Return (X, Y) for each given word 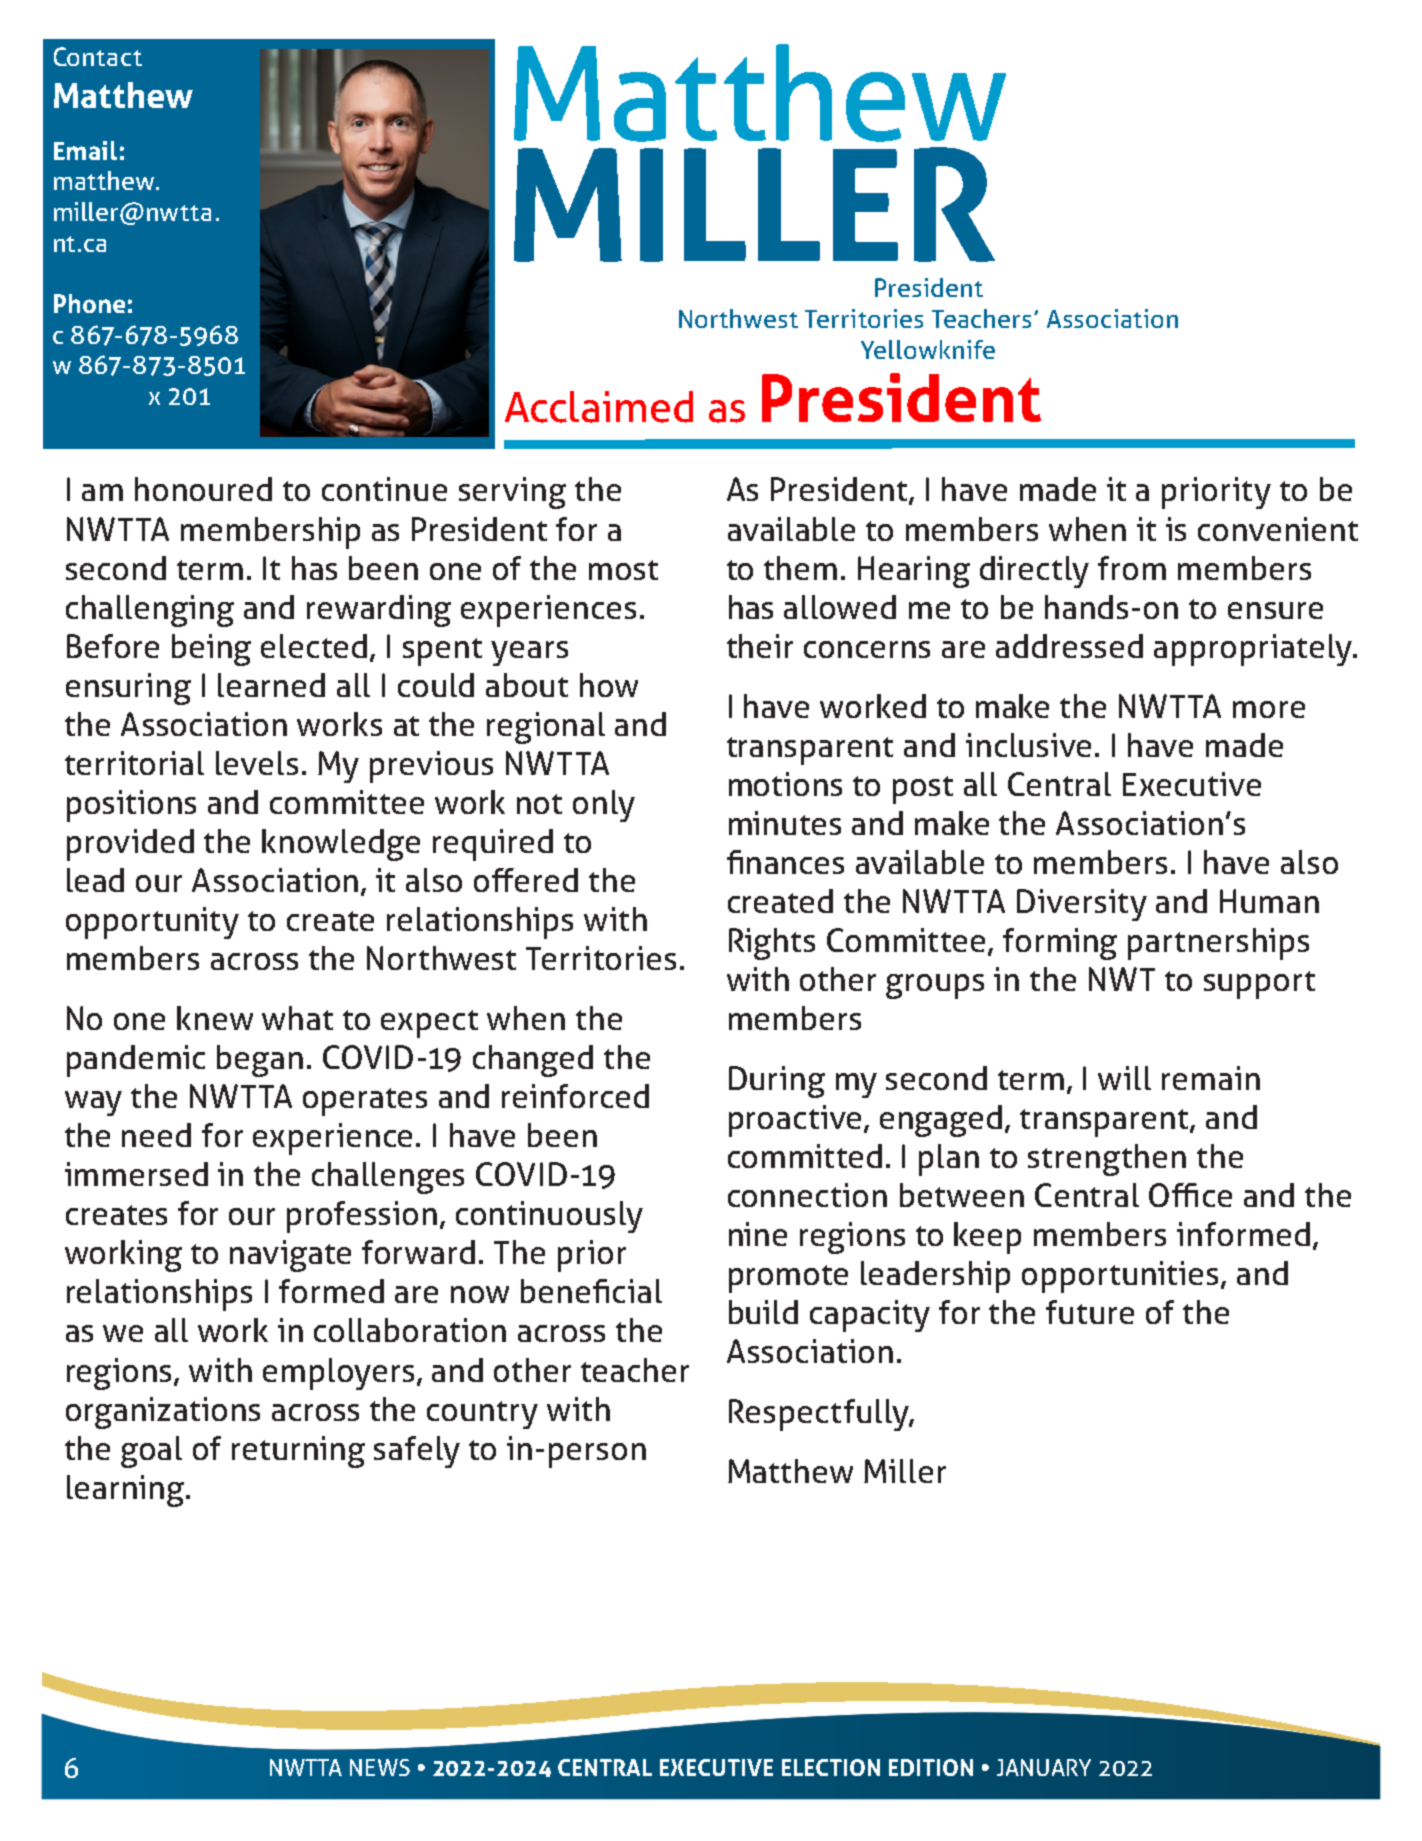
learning (127, 1491)
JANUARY (1044, 1767)
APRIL (767, 1767)
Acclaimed (599, 407)
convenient (1278, 529)
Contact (98, 56)
